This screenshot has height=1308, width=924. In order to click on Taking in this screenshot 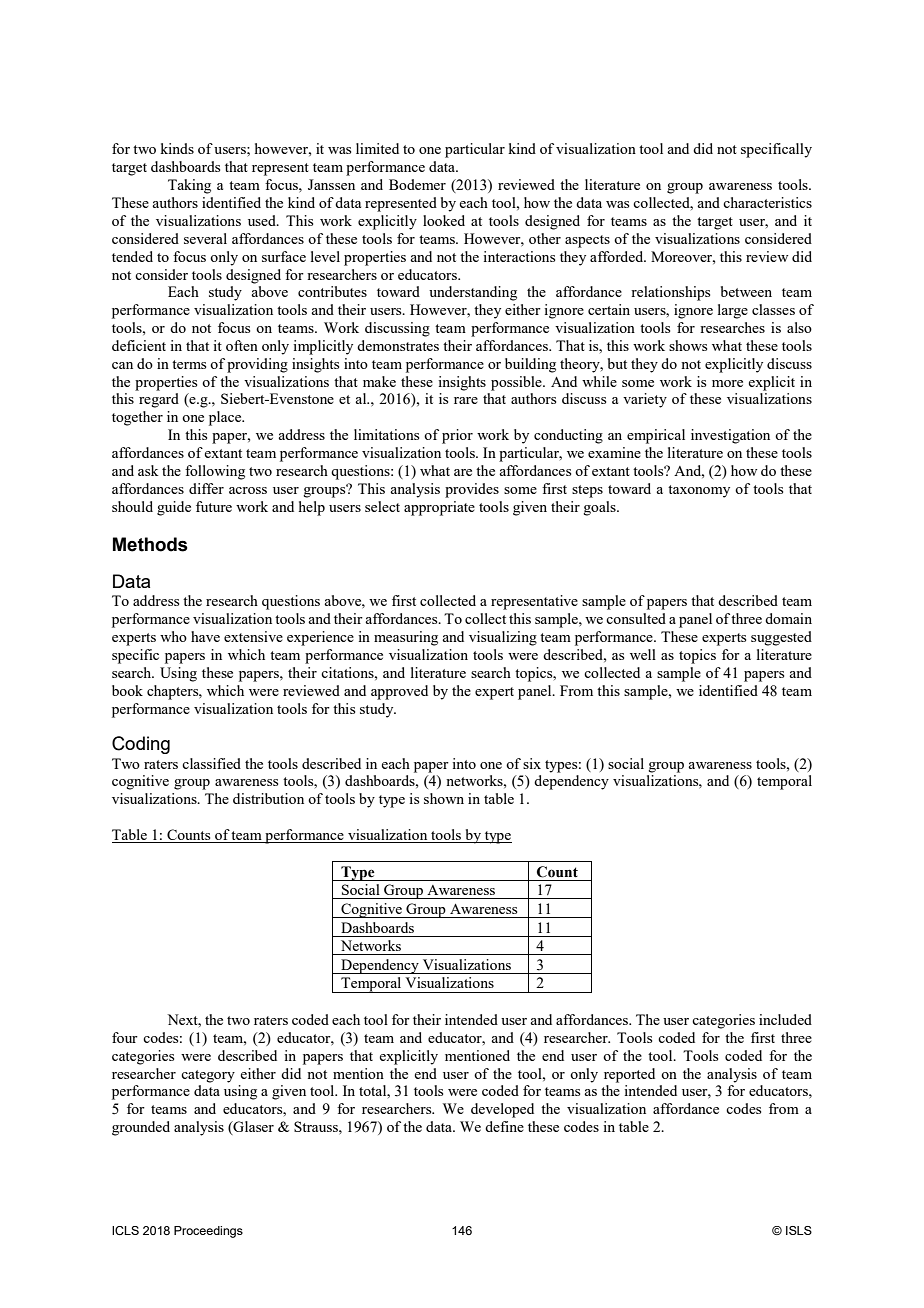, I will do `click(189, 186)`.
